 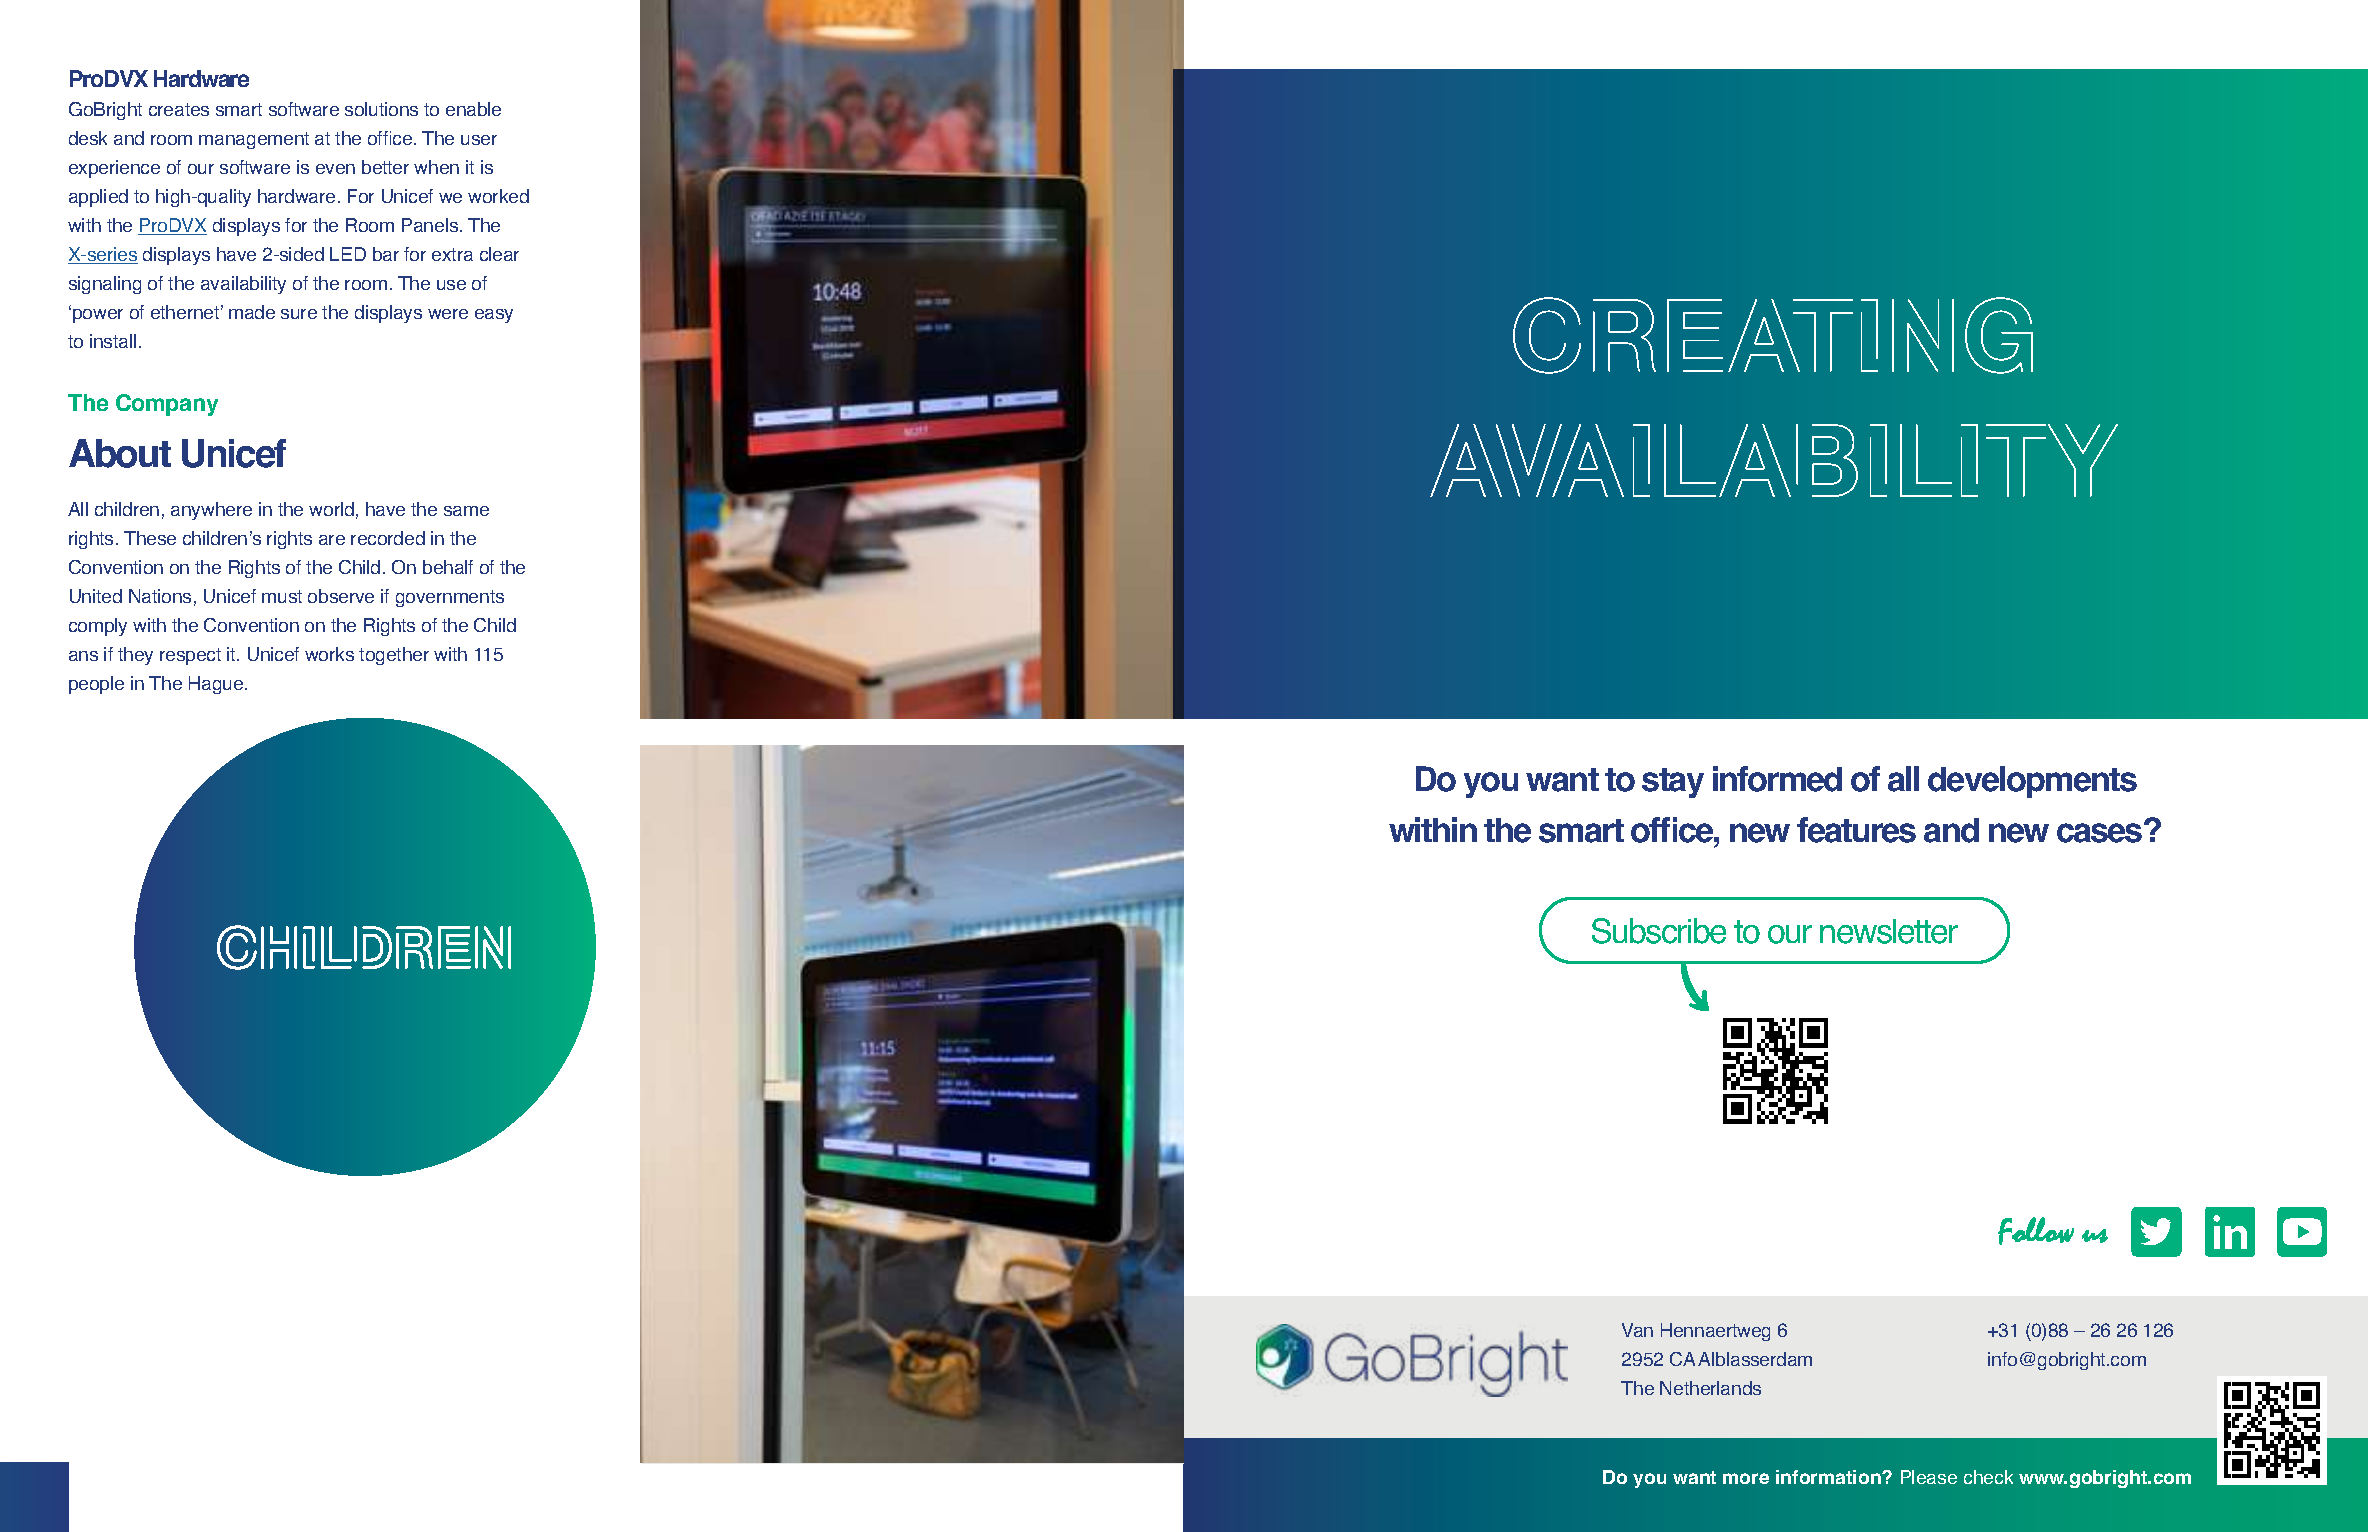 What do you see at coordinates (335, 169) in the screenshot?
I see `even` at bounding box center [335, 169].
